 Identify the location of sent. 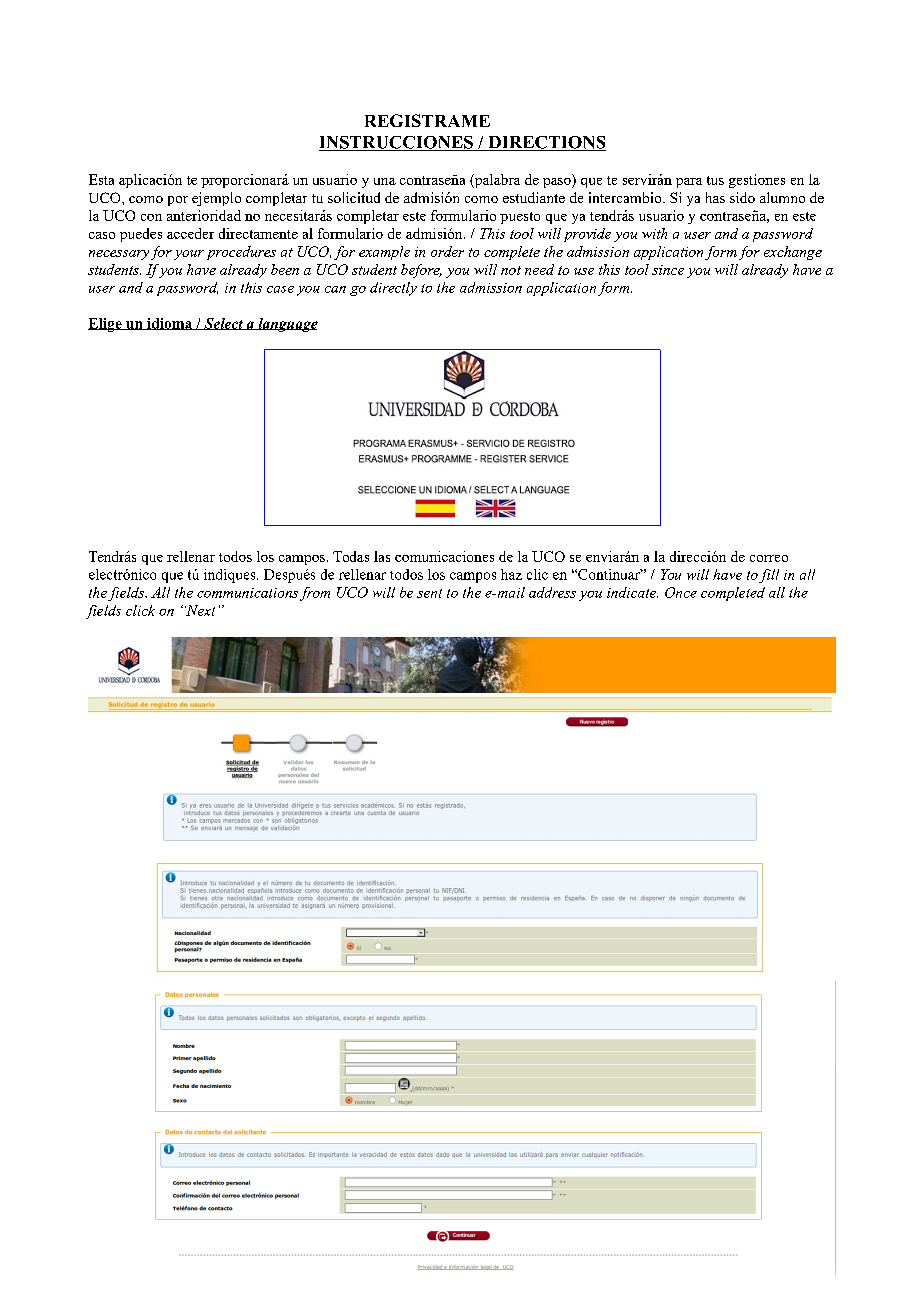
(429, 593).
